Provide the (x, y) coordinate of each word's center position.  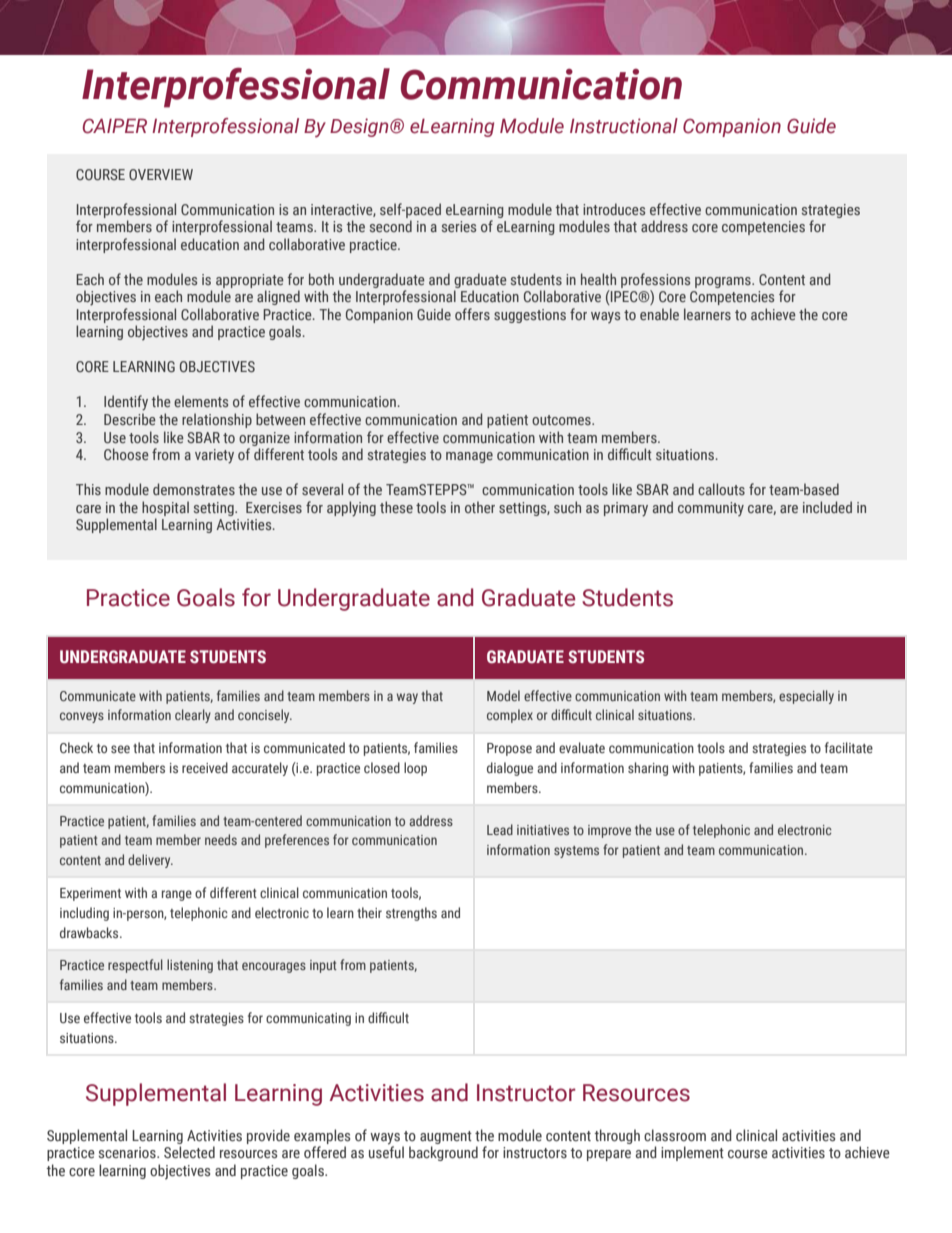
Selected (189, 1152)
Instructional (624, 126)
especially (806, 697)
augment (446, 1137)
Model (503, 695)
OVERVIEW (161, 174)
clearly (193, 716)
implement (692, 1153)
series (459, 226)
